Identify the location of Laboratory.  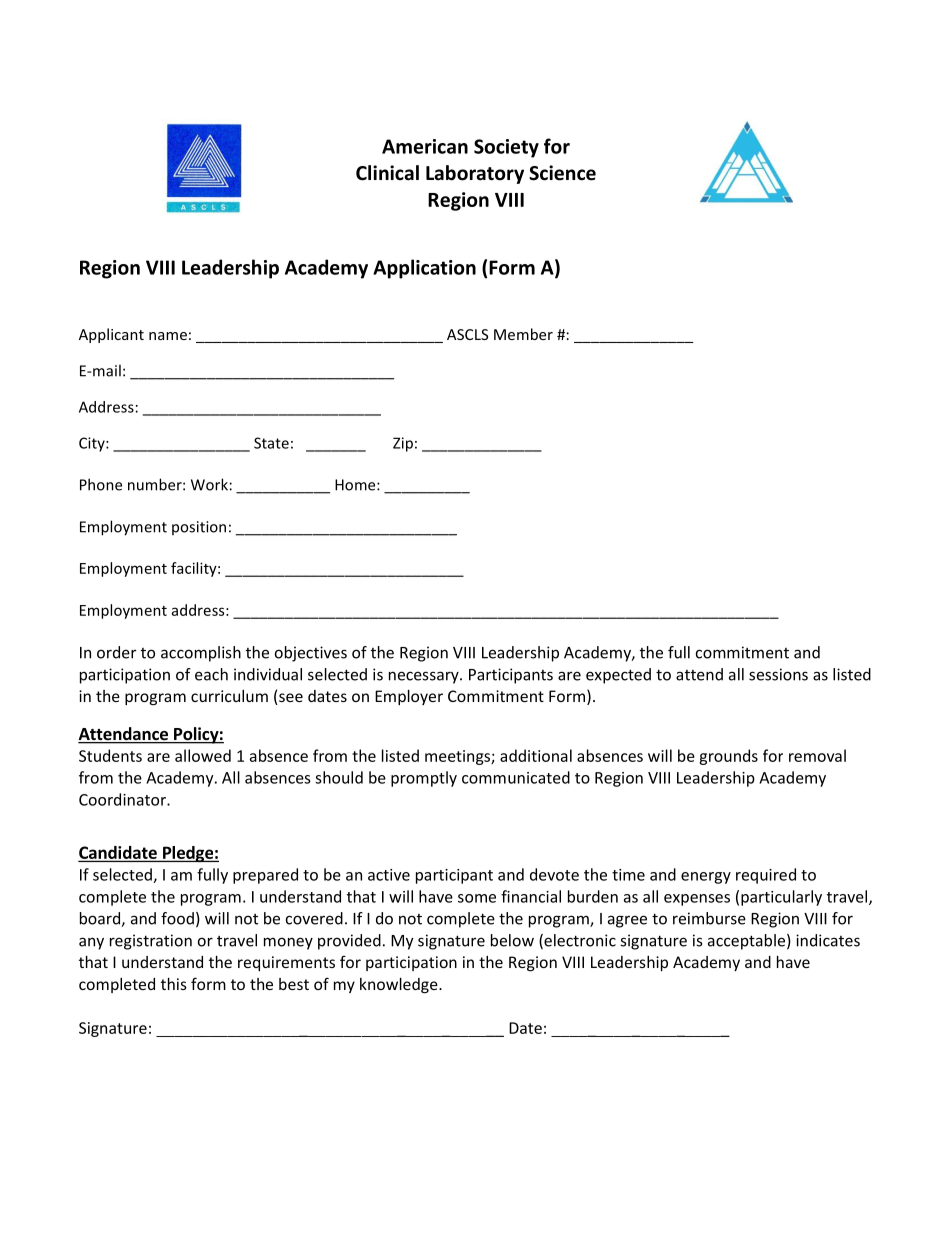
(475, 174).
